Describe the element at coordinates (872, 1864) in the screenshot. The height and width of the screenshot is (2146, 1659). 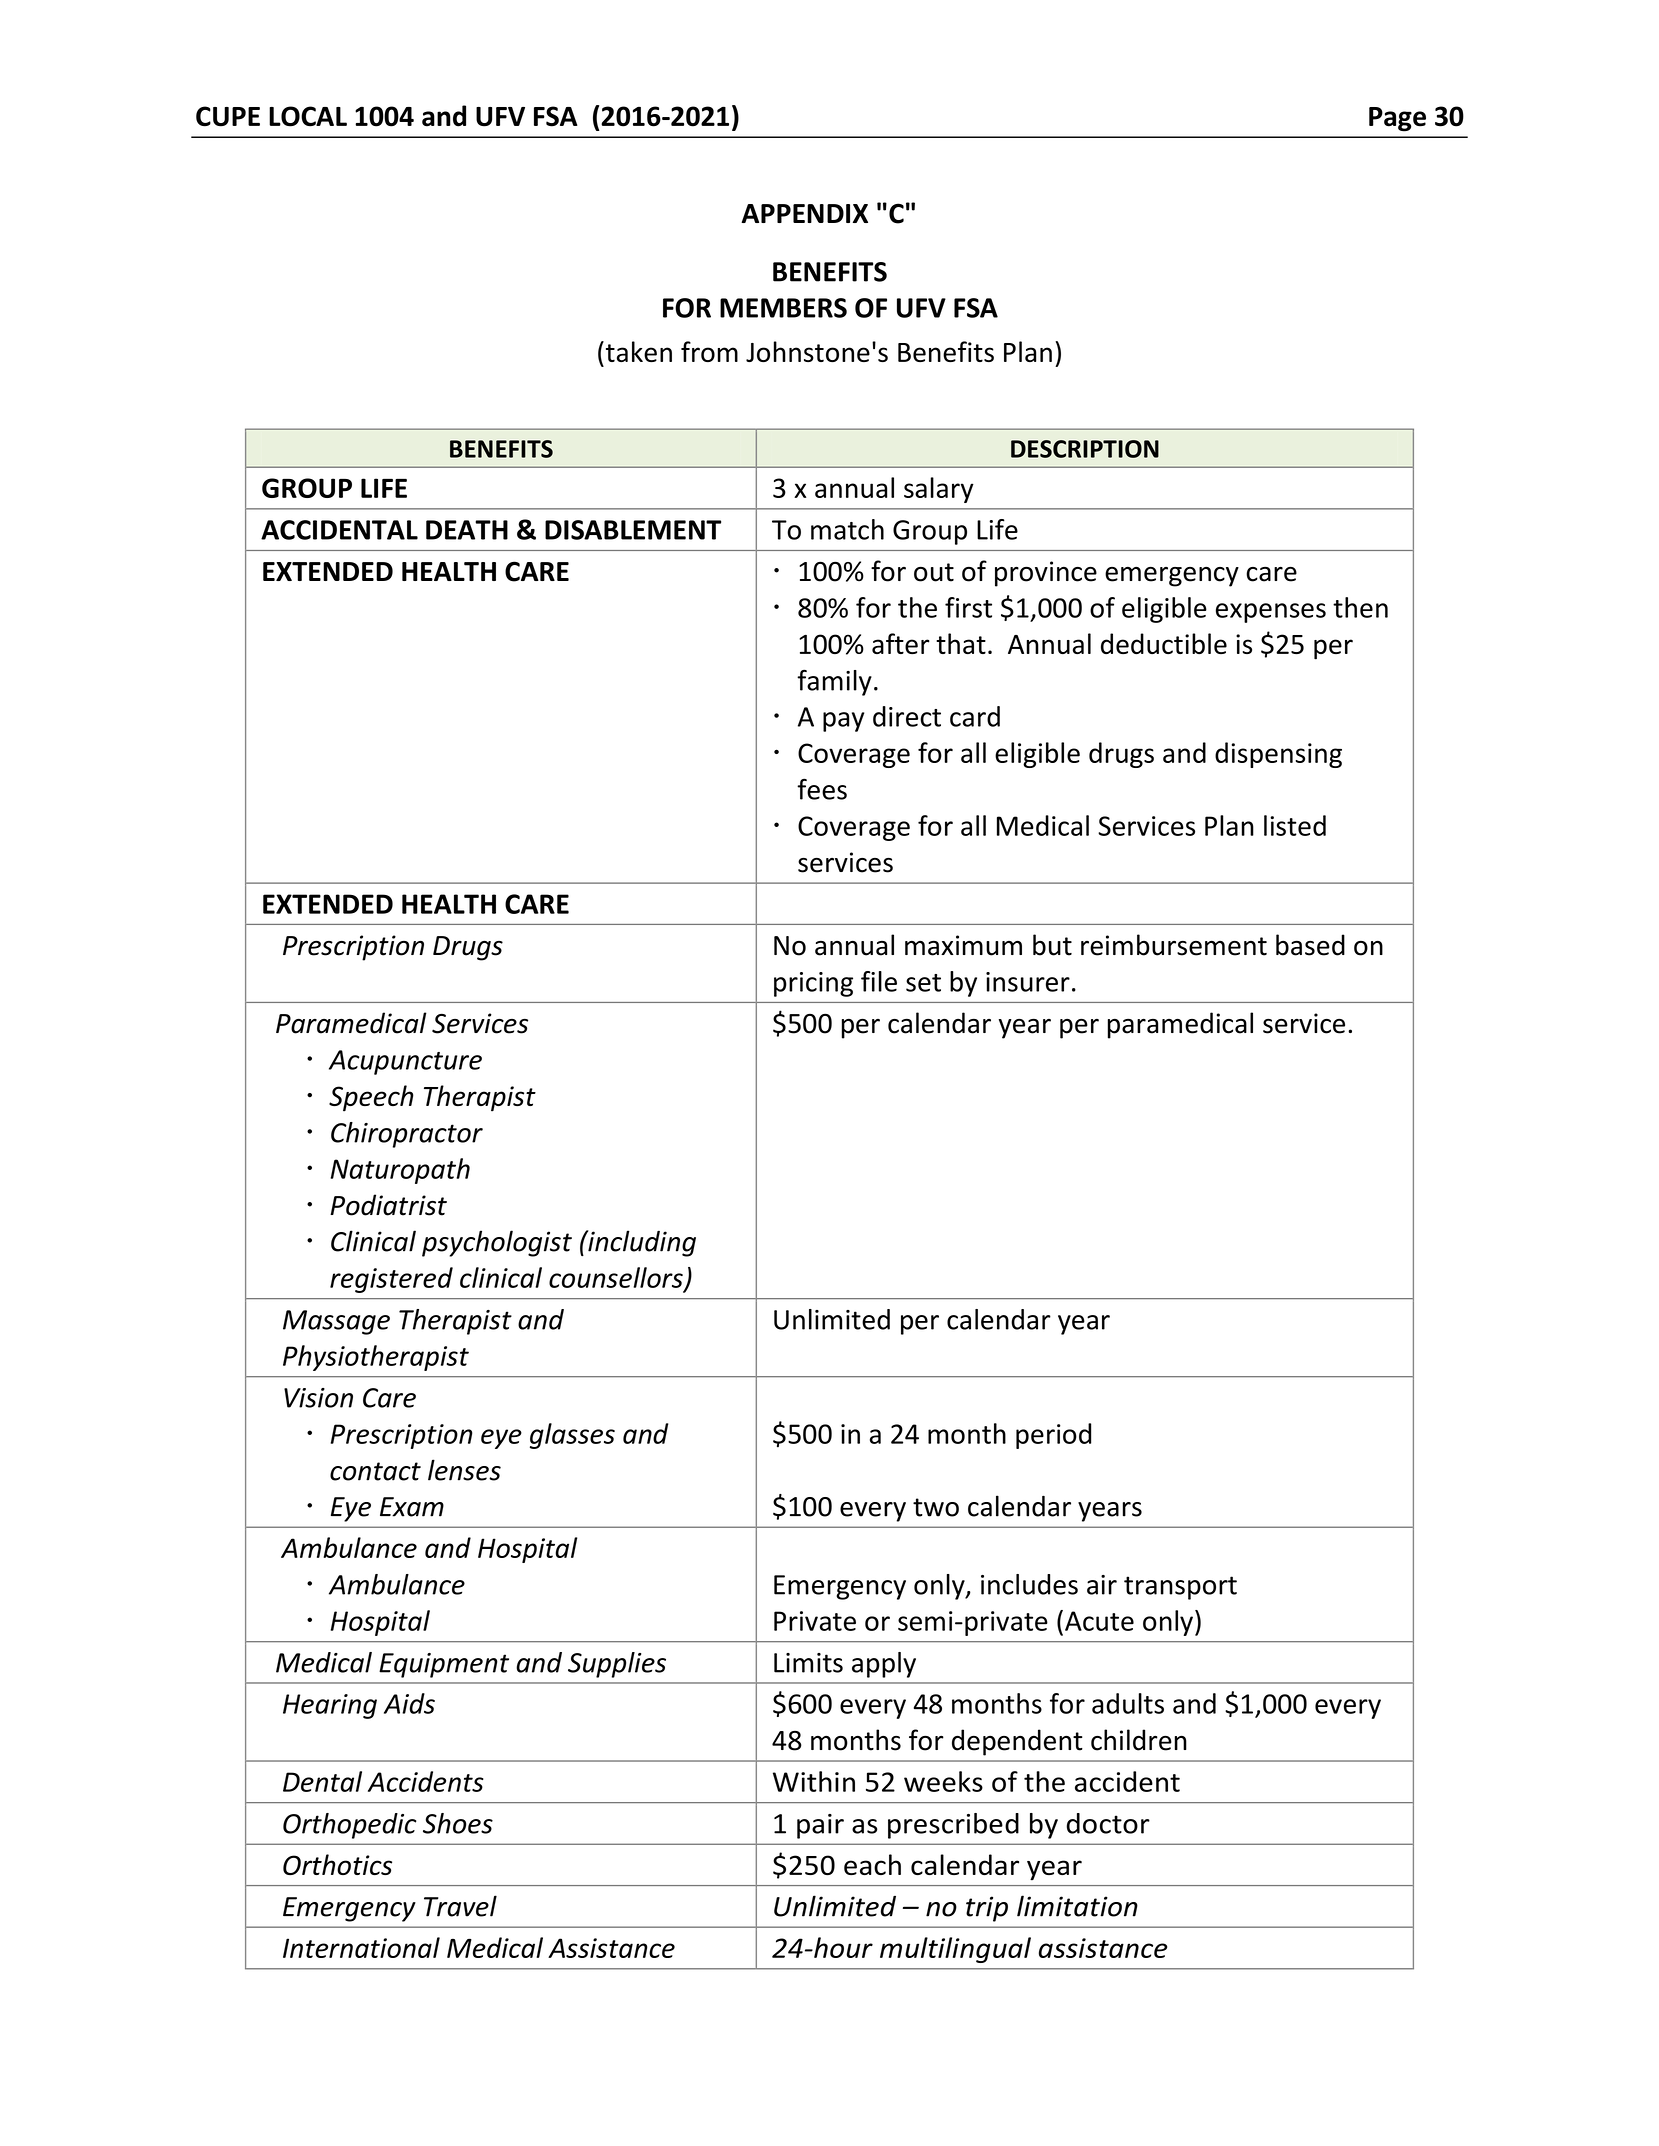
I see `each` at that location.
